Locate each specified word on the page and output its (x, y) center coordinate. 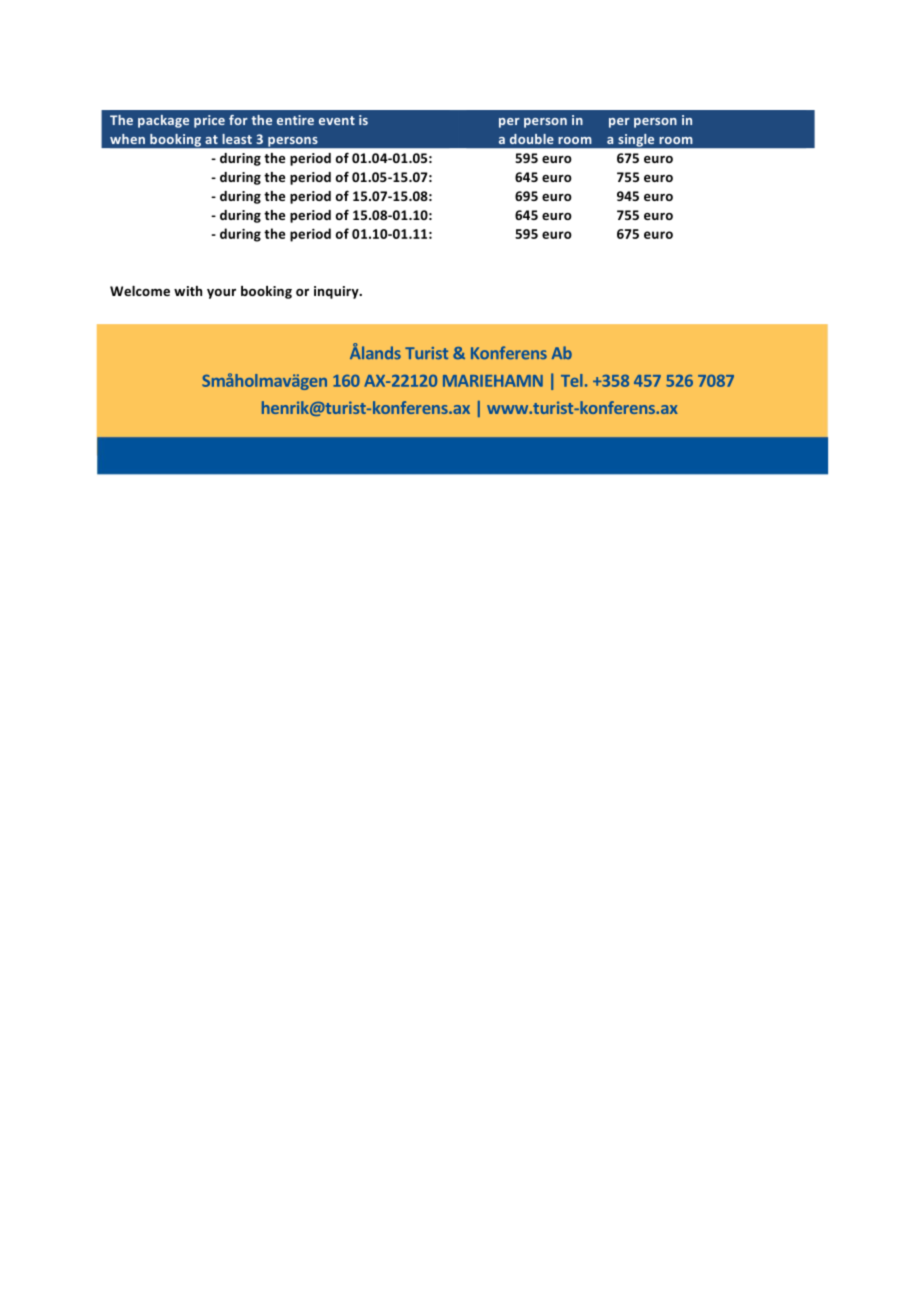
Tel (572, 380)
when (127, 139)
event (337, 120)
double (532, 139)
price (209, 121)
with (188, 291)
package (163, 121)
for (238, 120)
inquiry (337, 292)
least (237, 139)
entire (295, 120)
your (221, 294)
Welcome (140, 291)
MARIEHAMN (493, 381)
